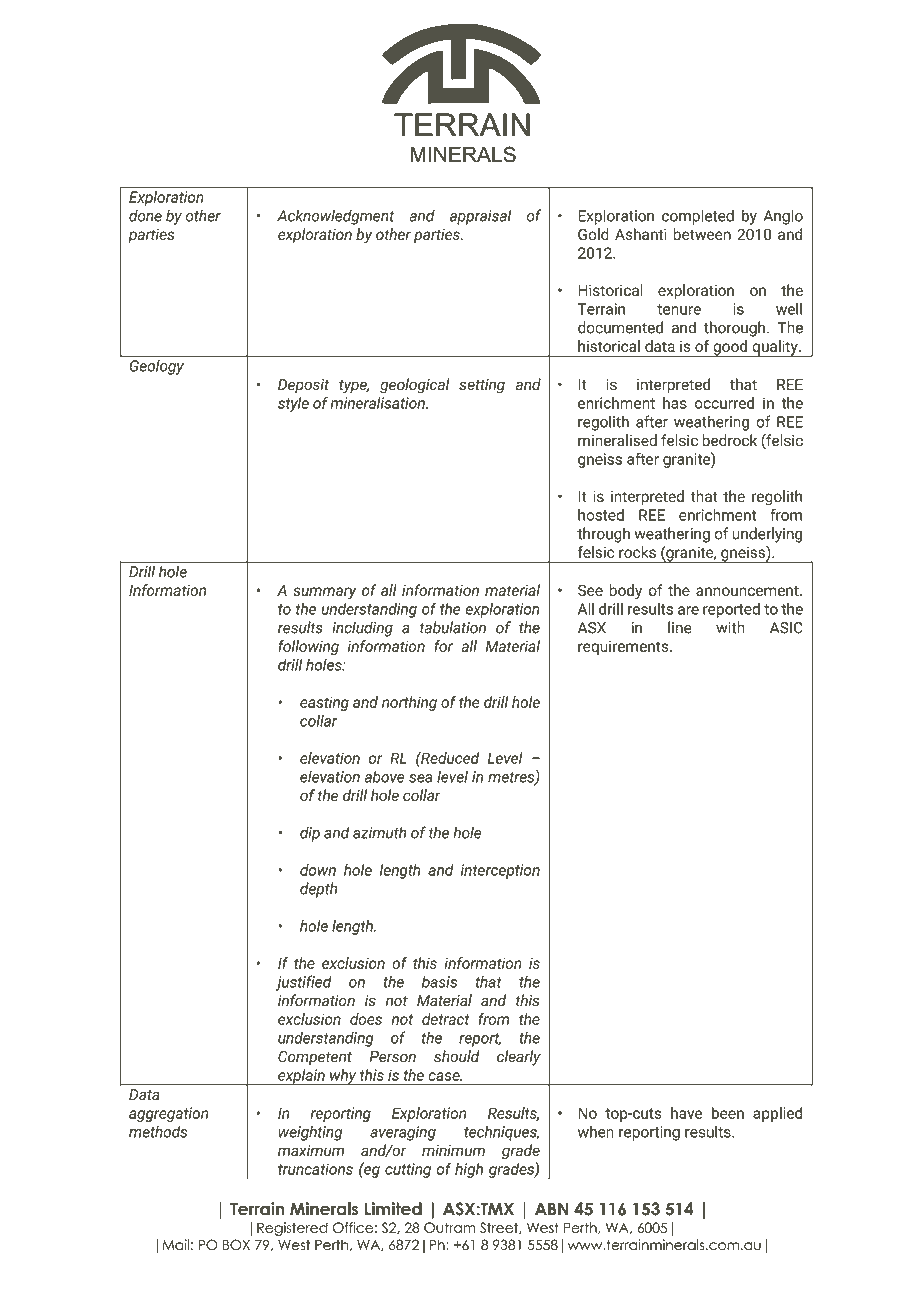 The width and height of the image is (924, 1308). Describe the element at coordinates (293, 404) in the image. I see `style` at that location.
